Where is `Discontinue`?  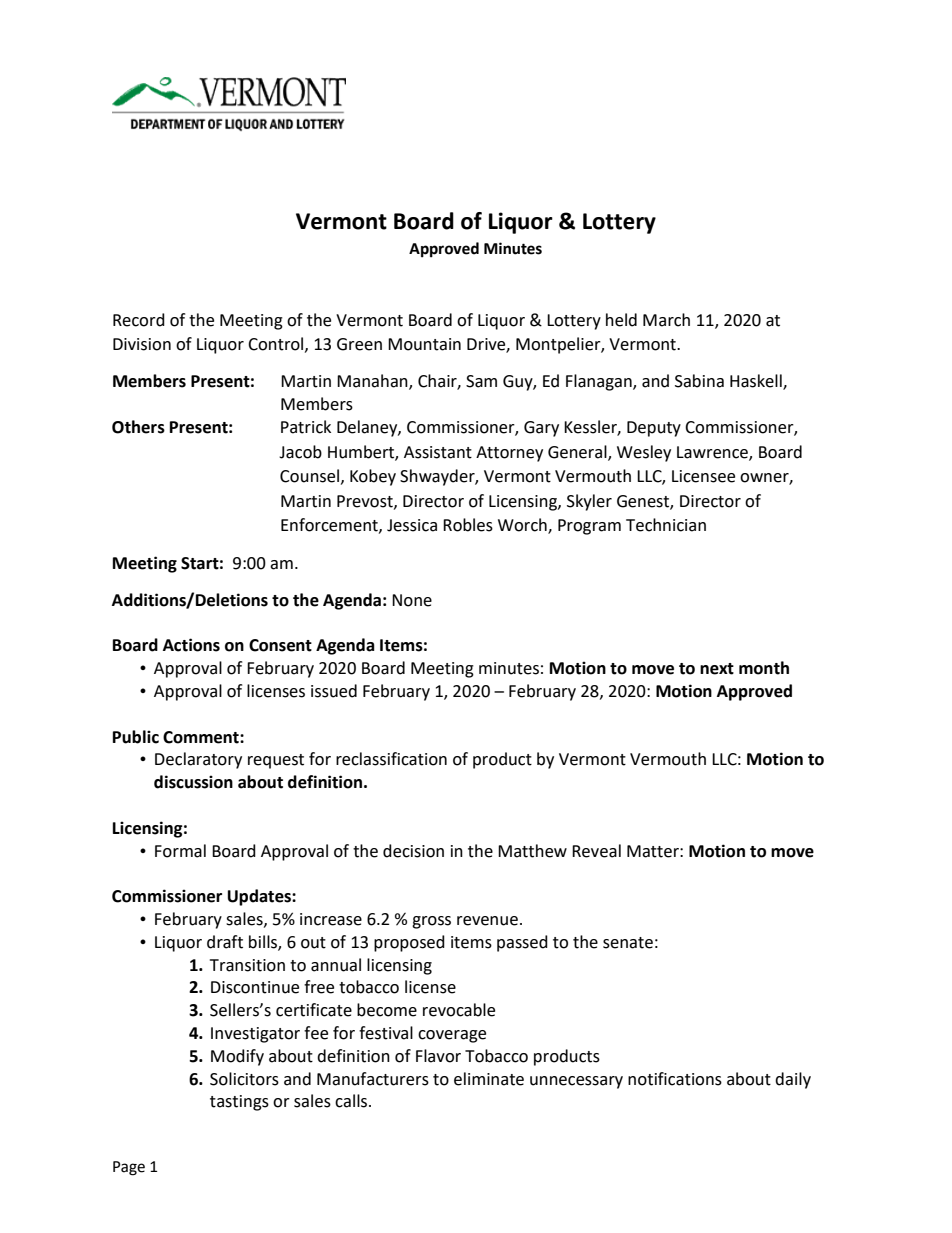
Discontinue is located at coordinates (255, 987).
